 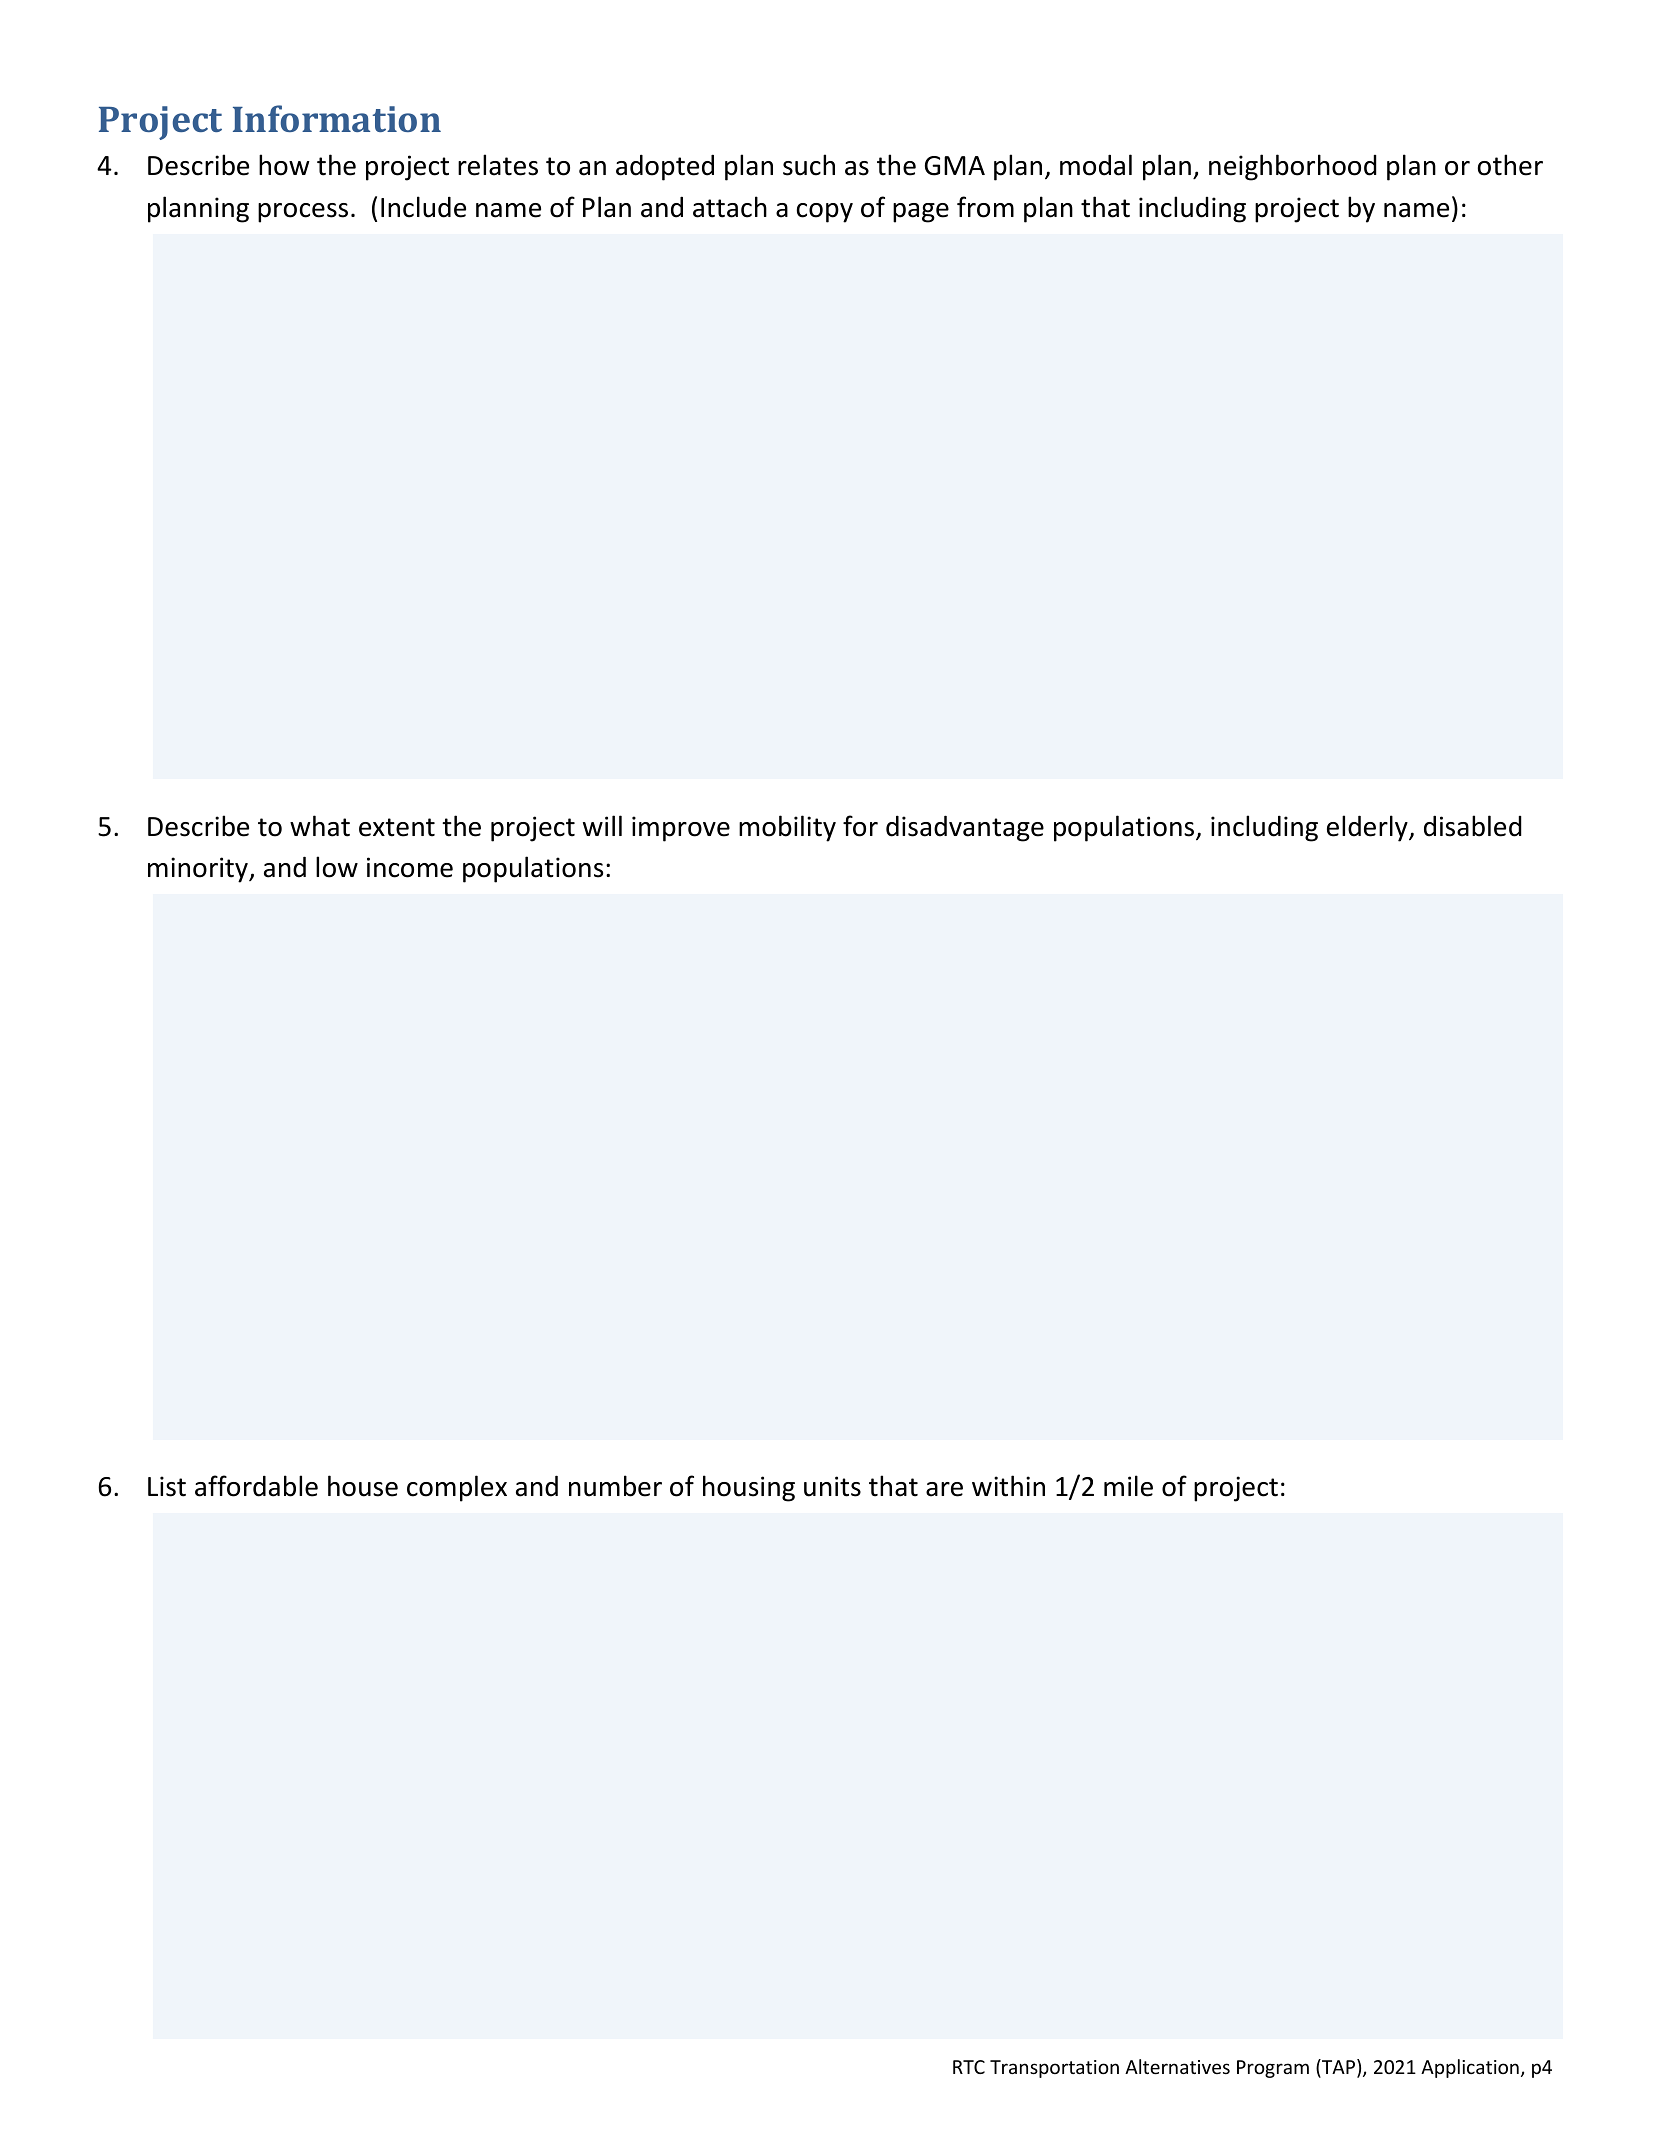 I want to click on Program, so click(x=1273, y=2069).
